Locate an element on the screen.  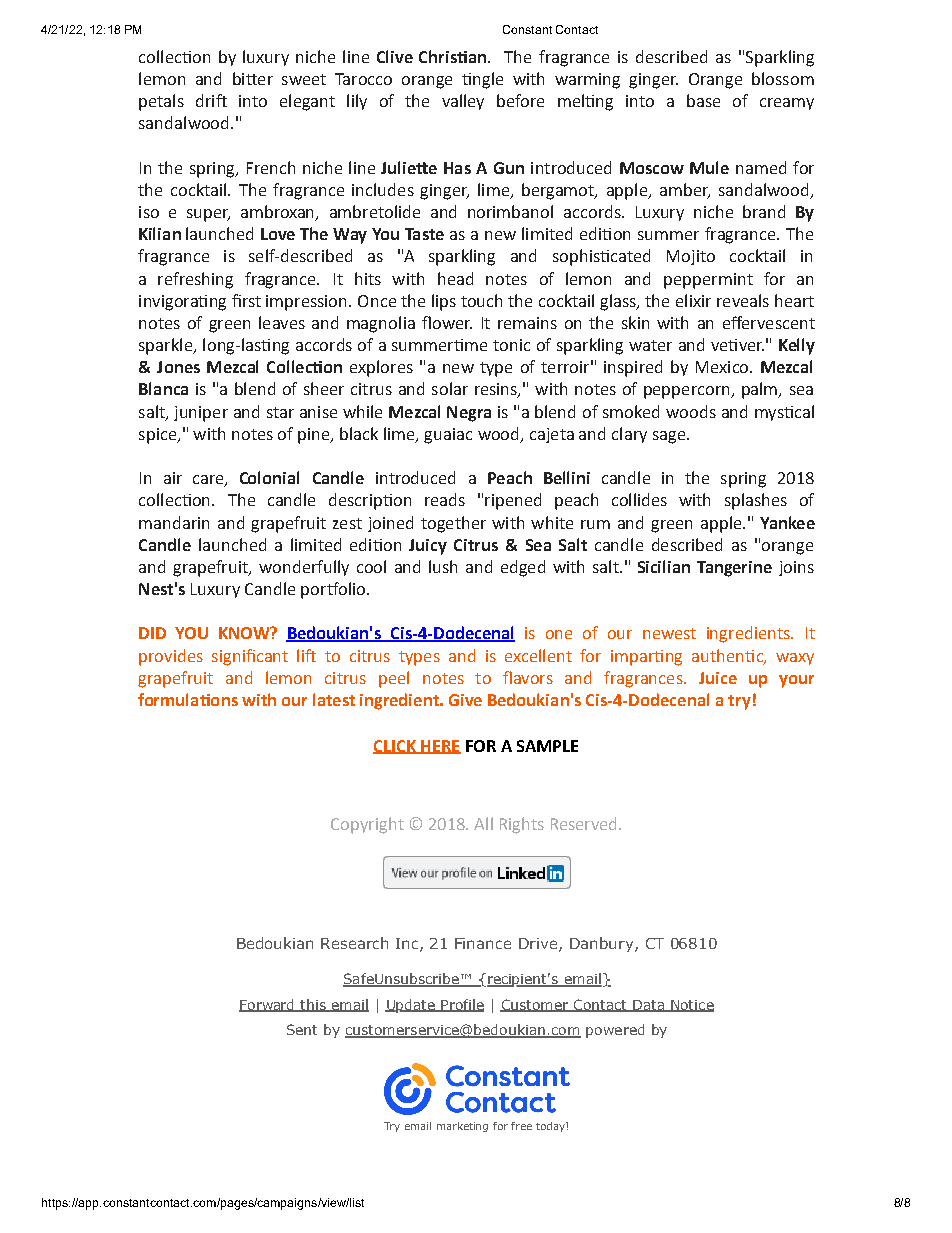
Sent is located at coordinates (302, 1029).
